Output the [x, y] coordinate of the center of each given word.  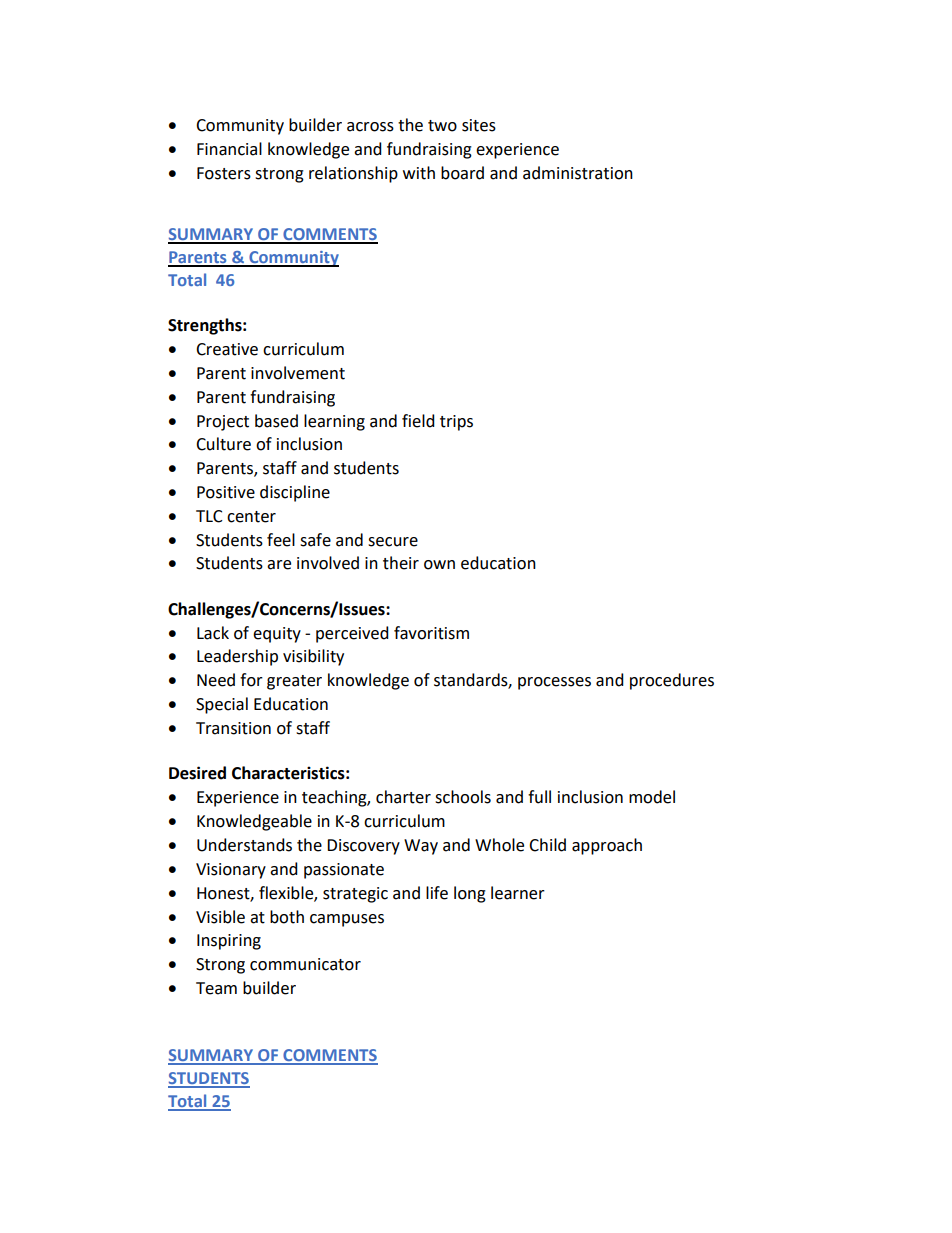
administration [578, 173]
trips [456, 423]
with [419, 173]
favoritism [431, 633]
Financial [229, 149]
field [418, 421]
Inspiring [229, 942]
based [276, 421]
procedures [672, 681]
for [251, 680]
